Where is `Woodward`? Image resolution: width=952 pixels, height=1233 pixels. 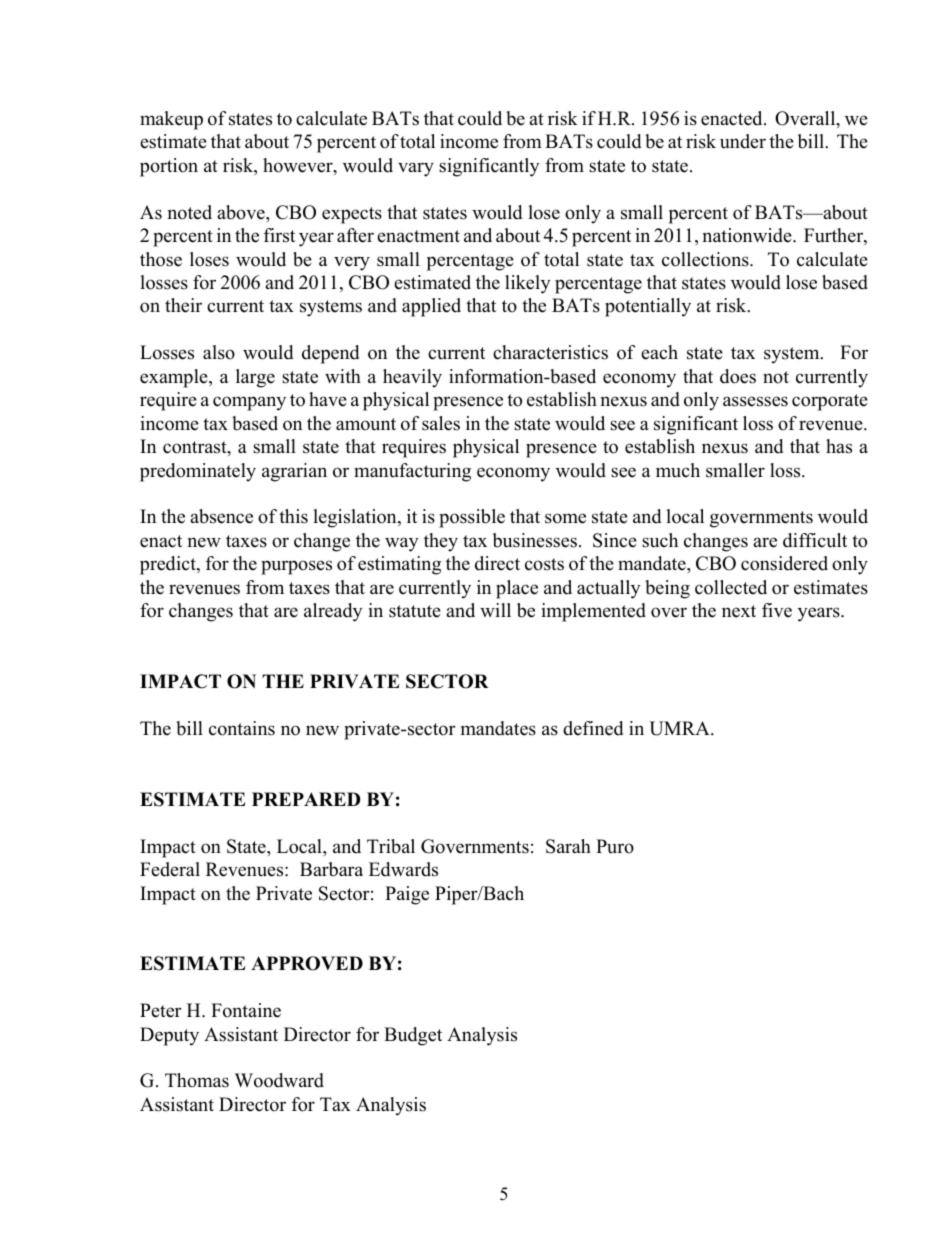
Woodward is located at coordinates (279, 1080).
